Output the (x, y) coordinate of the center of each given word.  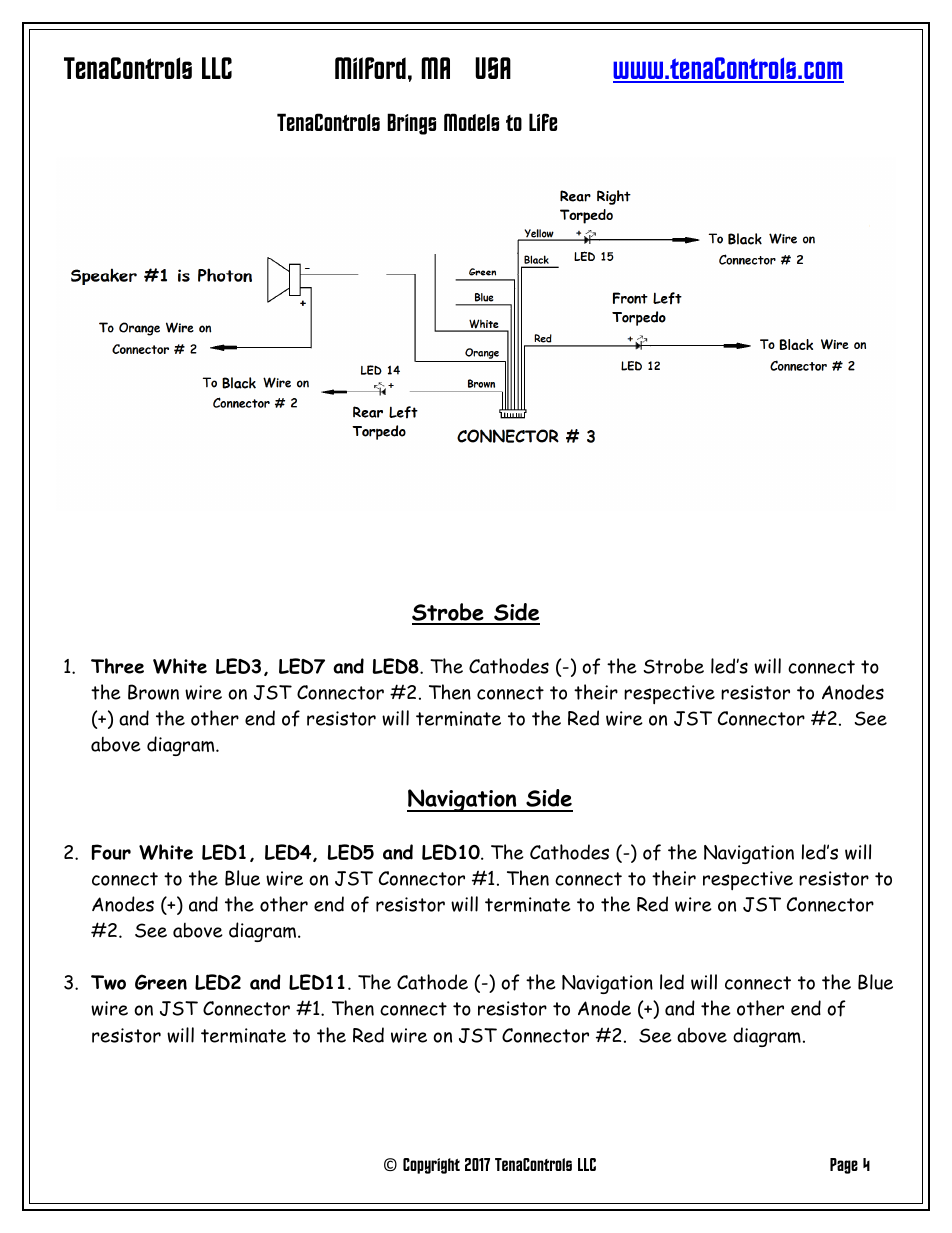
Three (117, 666)
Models (471, 122)
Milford (370, 68)
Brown (153, 692)
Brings (411, 124)
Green (161, 982)
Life (543, 122)
